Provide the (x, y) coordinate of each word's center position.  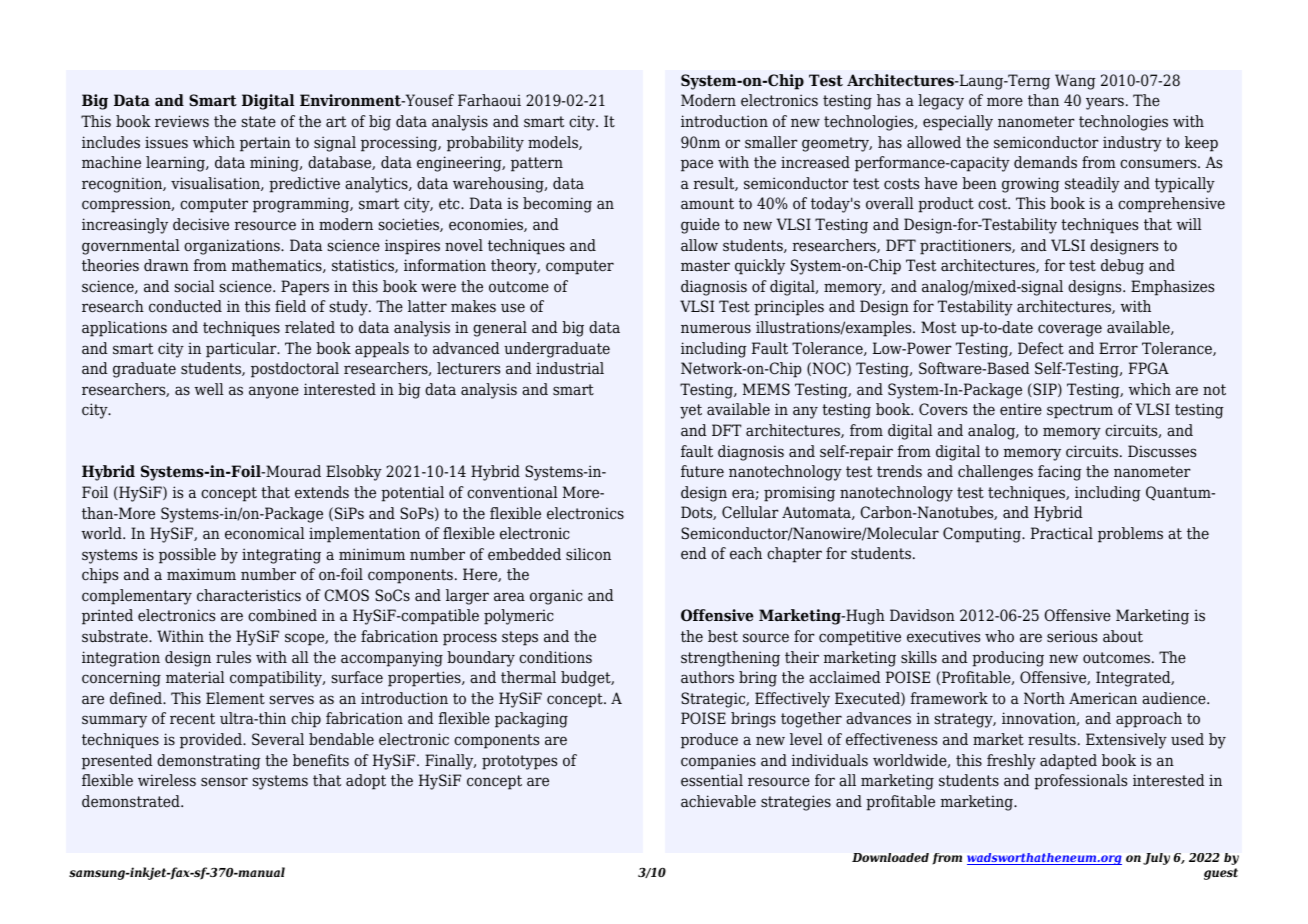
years (1105, 103)
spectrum (1080, 411)
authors (707, 677)
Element (235, 698)
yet (691, 411)
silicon (588, 554)
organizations (233, 247)
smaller (771, 142)
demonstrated (132, 801)
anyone (274, 392)
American (1103, 698)
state (258, 122)
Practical (1062, 533)
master (705, 266)
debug (1122, 267)
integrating (281, 556)
